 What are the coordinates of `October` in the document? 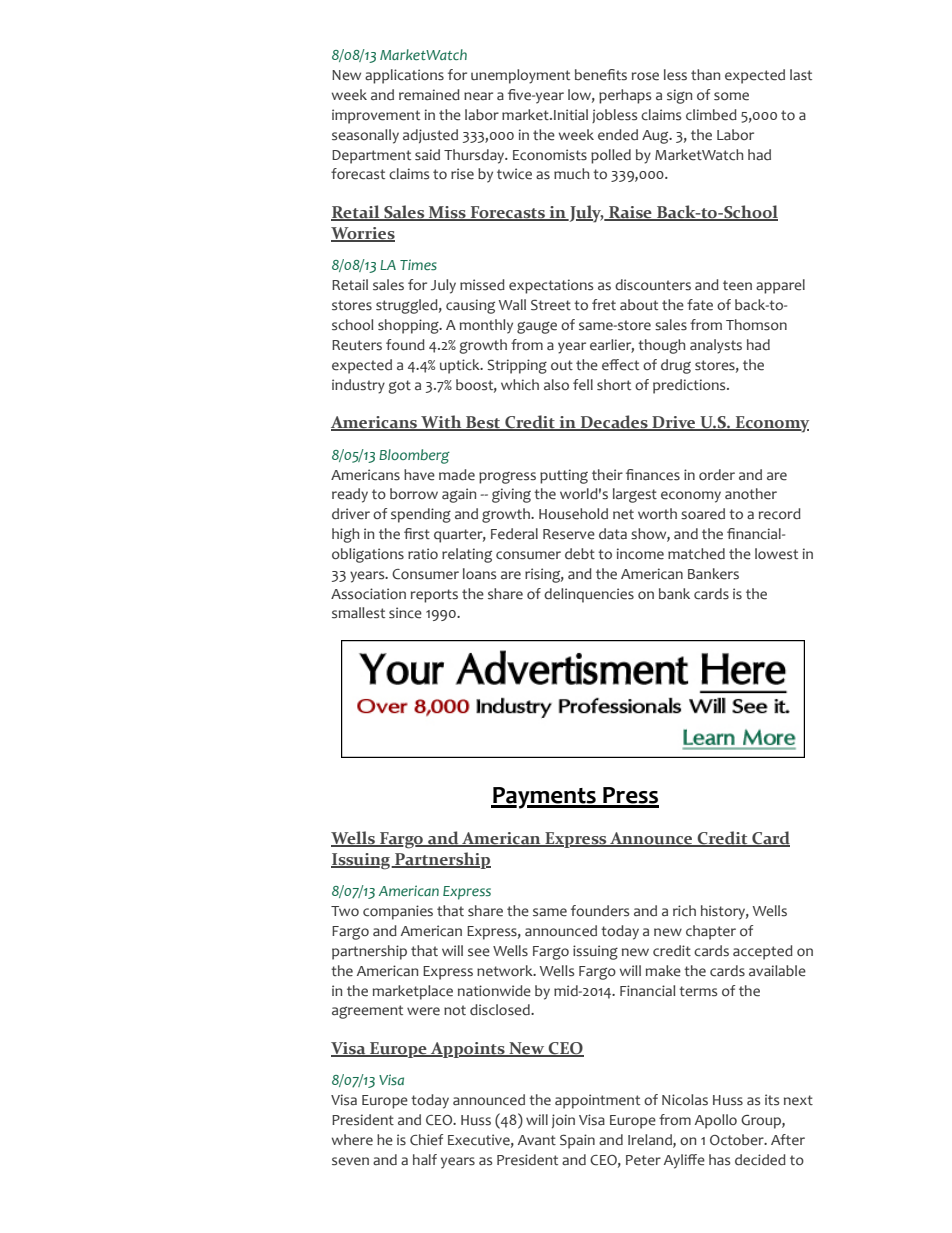 It's located at (738, 1140).
